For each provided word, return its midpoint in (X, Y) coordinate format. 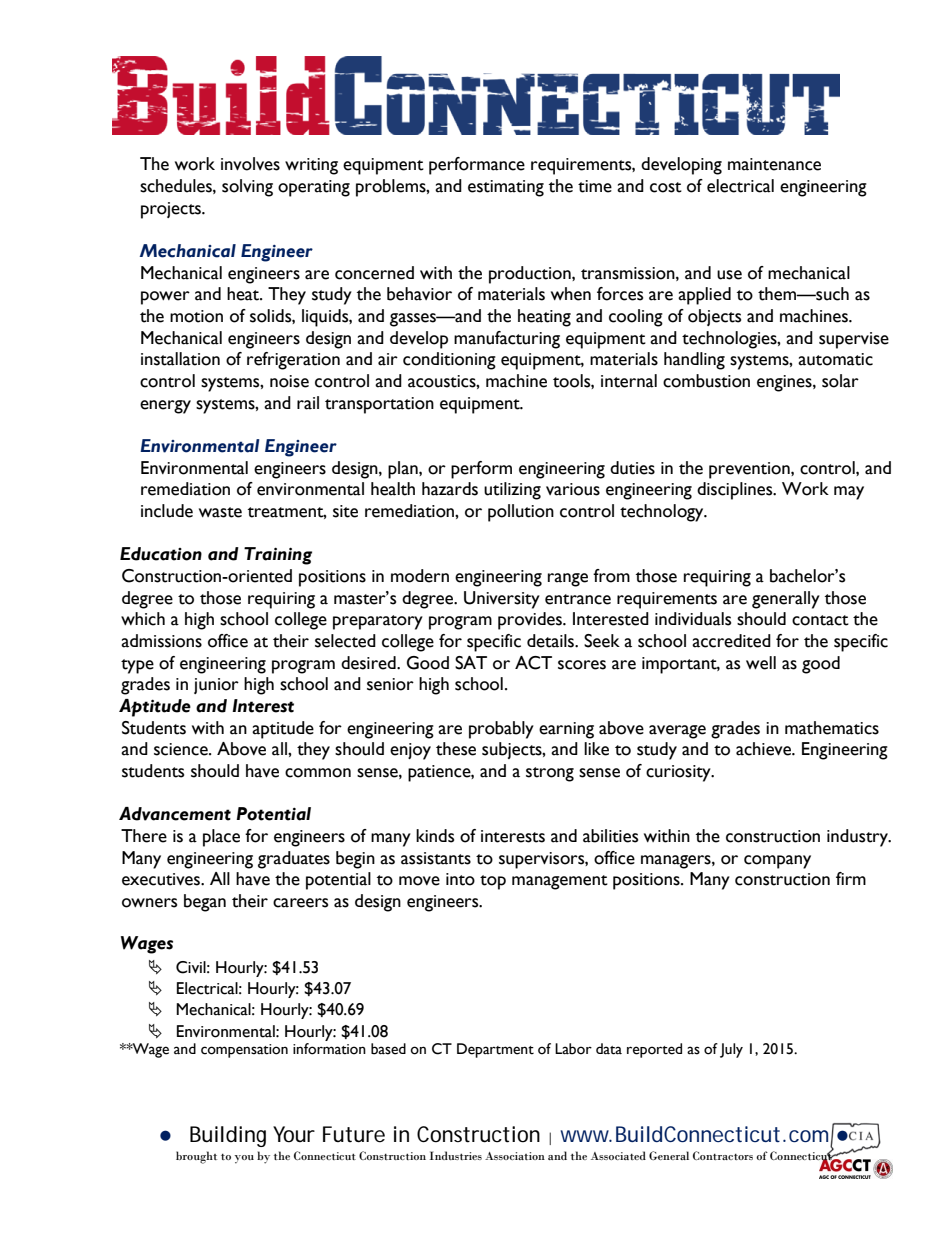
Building (228, 1136)
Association (515, 1156)
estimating (506, 188)
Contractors (723, 1155)
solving (247, 188)
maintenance (774, 164)
